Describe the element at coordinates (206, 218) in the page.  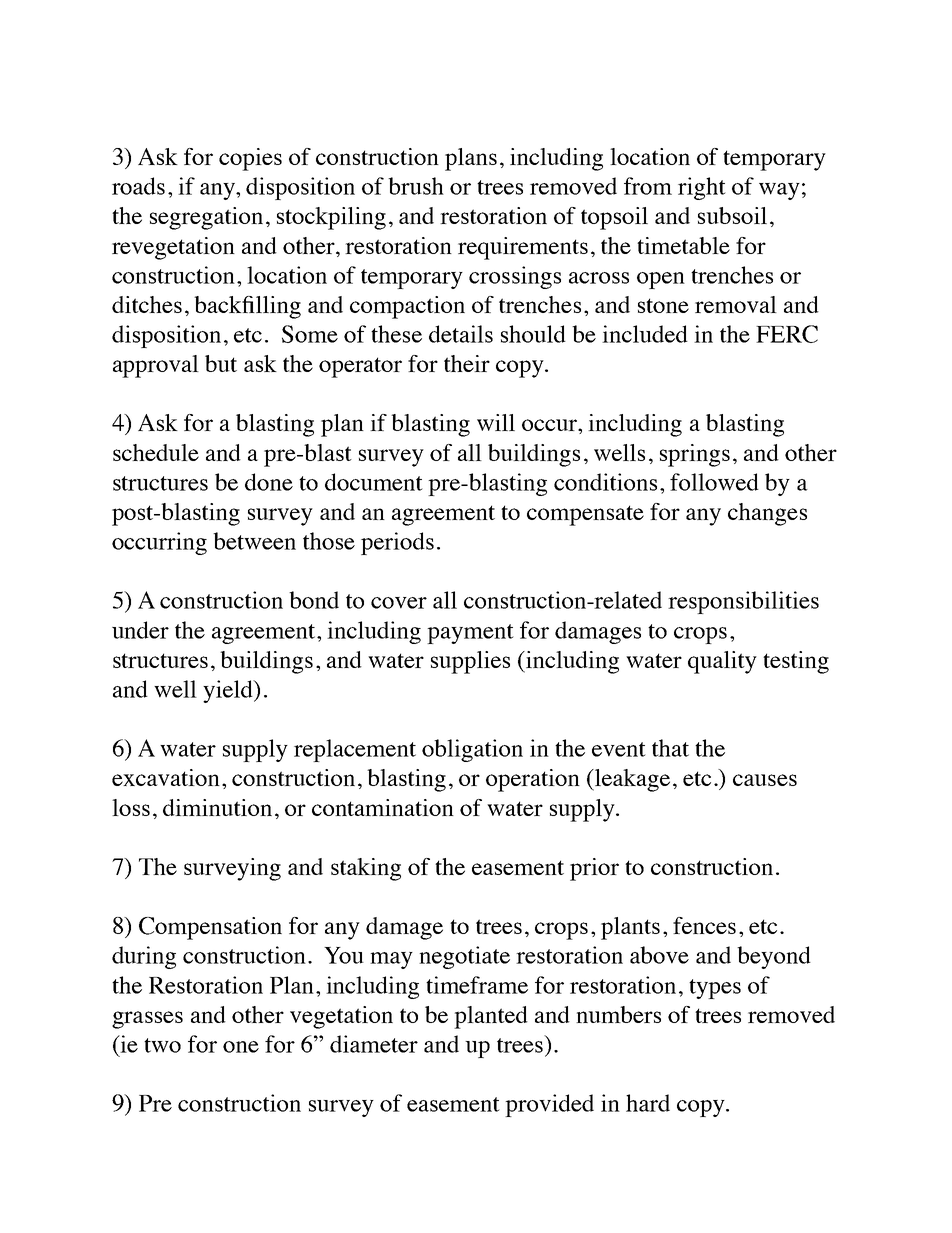
I see `segregation` at that location.
